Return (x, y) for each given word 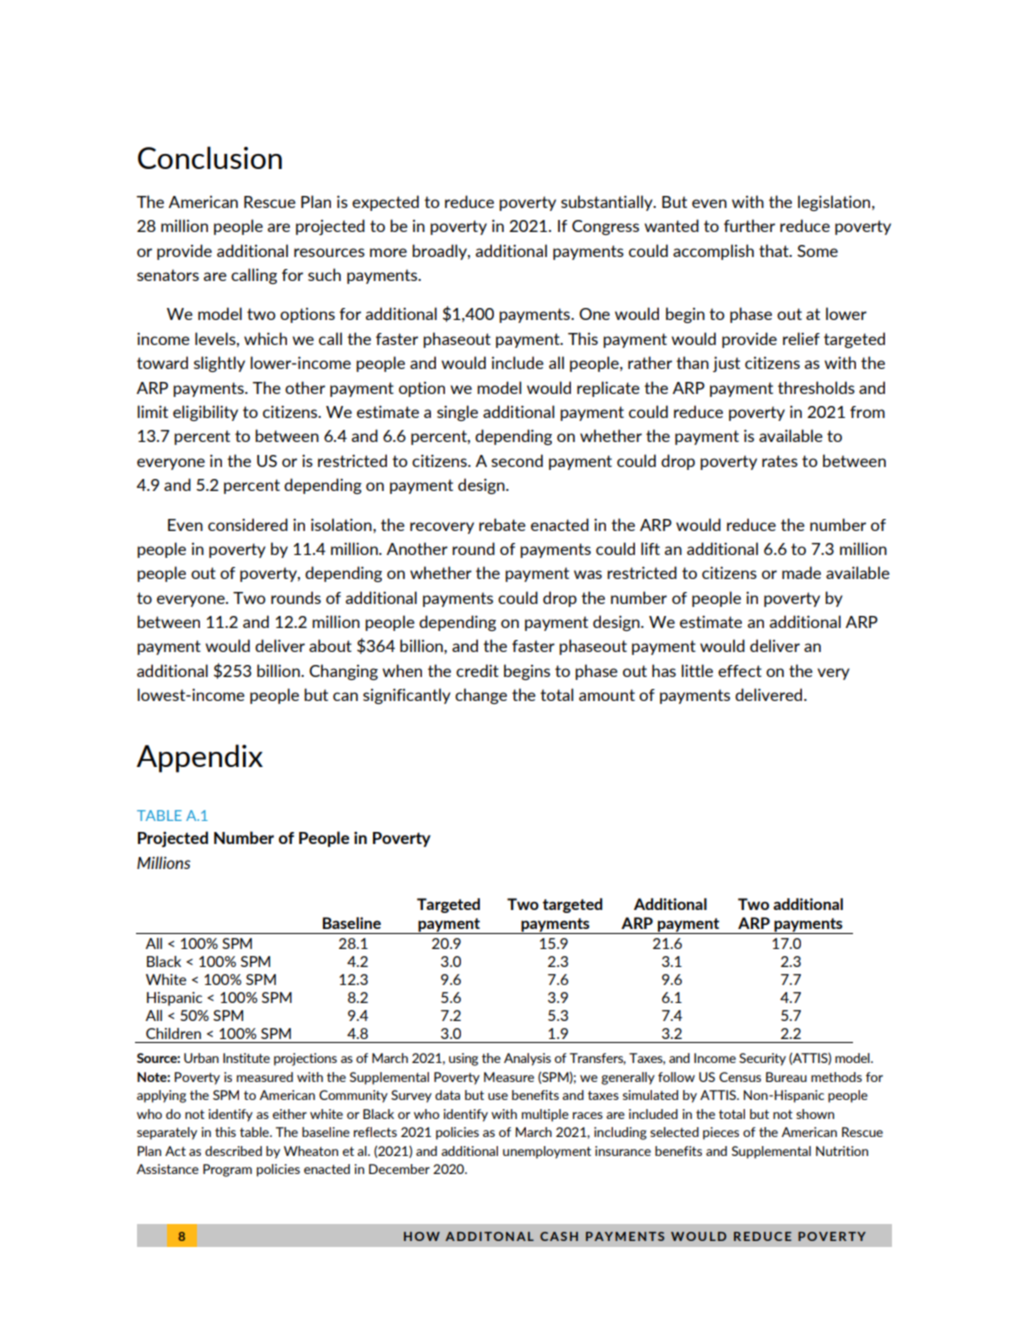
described (233, 1151)
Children (173, 1033)
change (481, 696)
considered (248, 524)
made (801, 572)
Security (762, 1059)
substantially (608, 203)
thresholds (816, 387)
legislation (835, 203)
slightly (219, 364)
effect (740, 671)
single (457, 413)
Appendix (200, 758)
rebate (502, 524)
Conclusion (210, 157)
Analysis (527, 1059)
